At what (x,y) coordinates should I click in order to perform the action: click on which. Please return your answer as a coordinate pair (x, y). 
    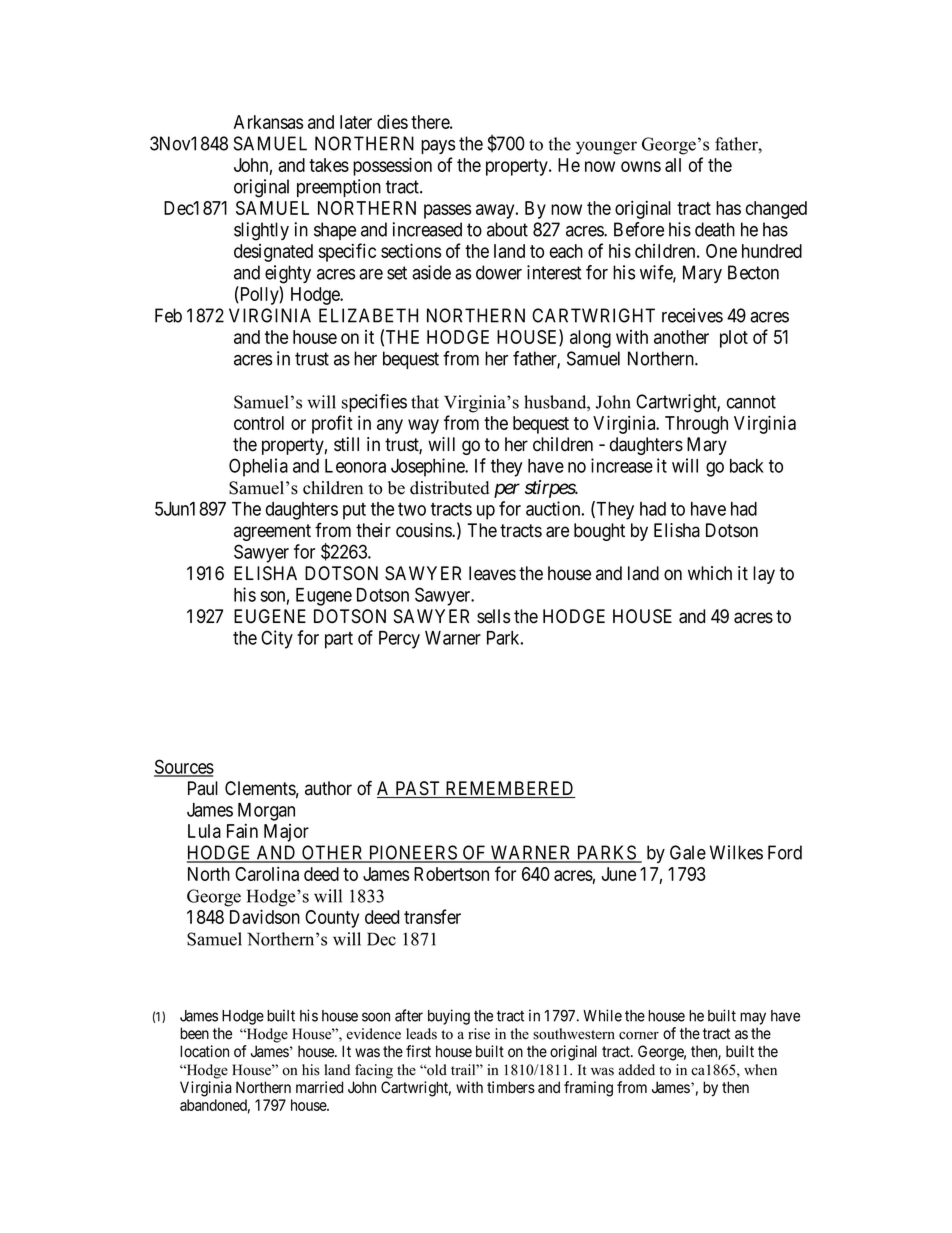
    Looking at the image, I should click on (710, 573).
